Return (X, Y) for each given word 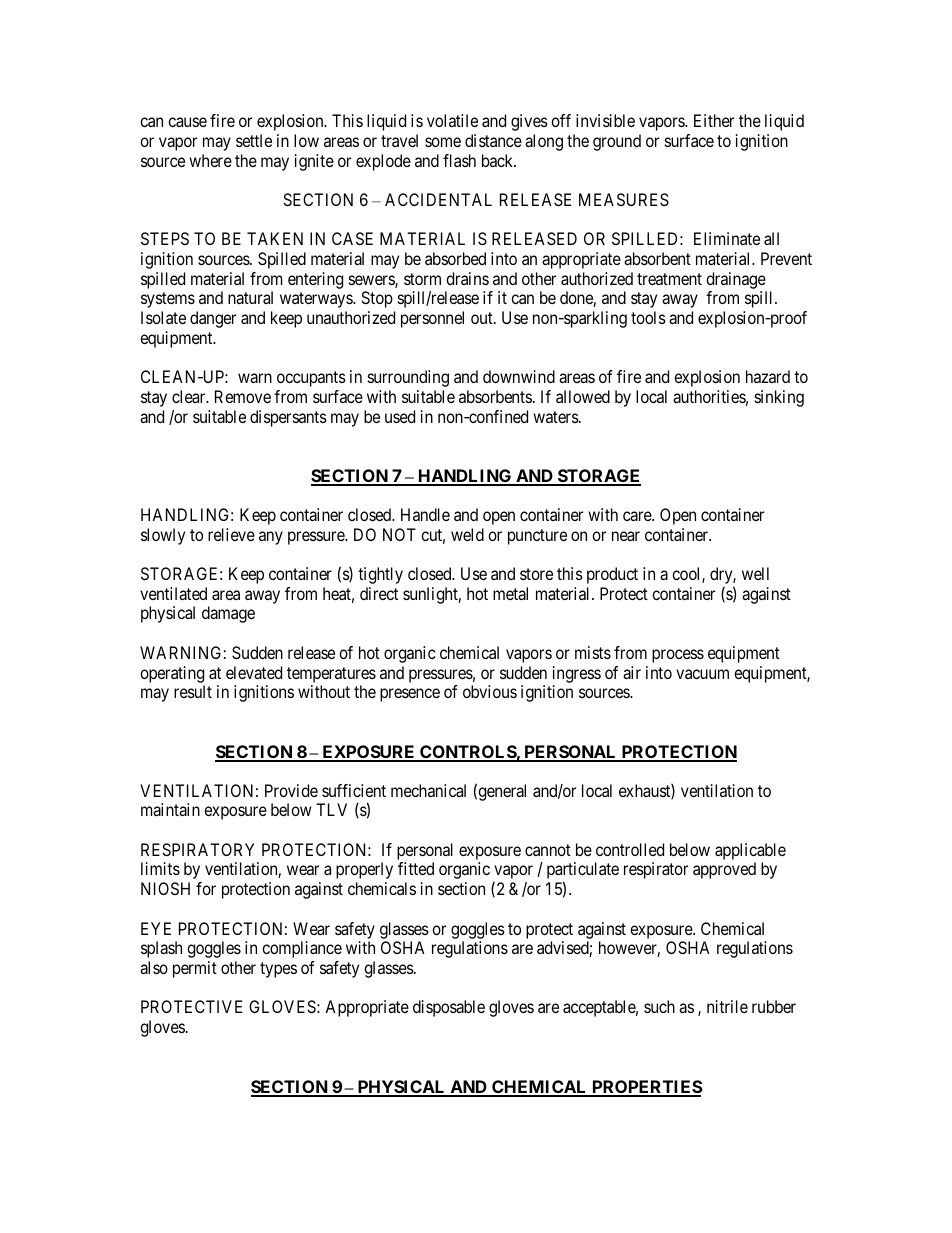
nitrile (727, 1006)
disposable (449, 1008)
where (210, 160)
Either (714, 120)
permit (195, 969)
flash (459, 160)
